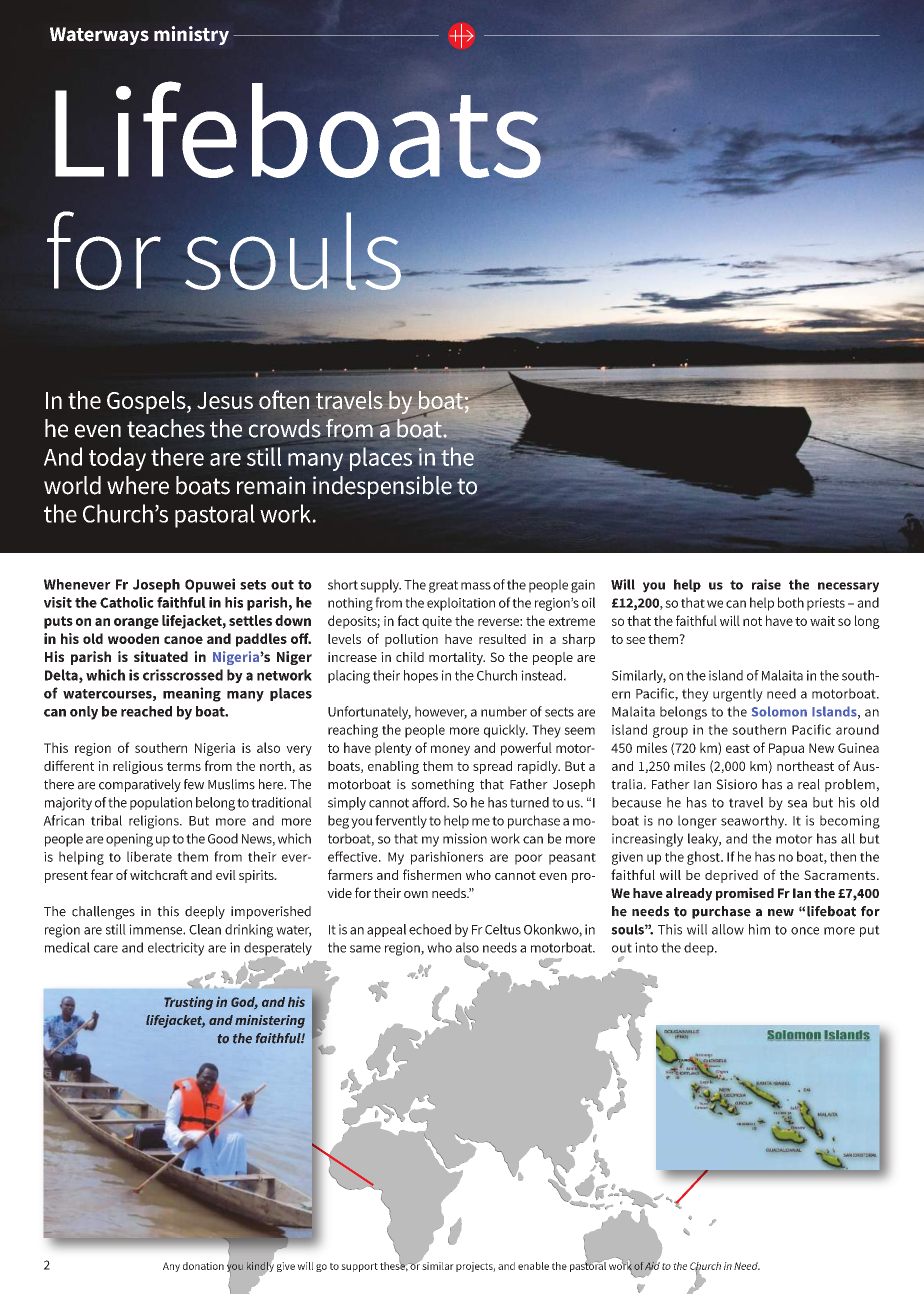 The image size is (924, 1294). What do you see at coordinates (285, 428) in the screenshot?
I see `crowds` at bounding box center [285, 428].
